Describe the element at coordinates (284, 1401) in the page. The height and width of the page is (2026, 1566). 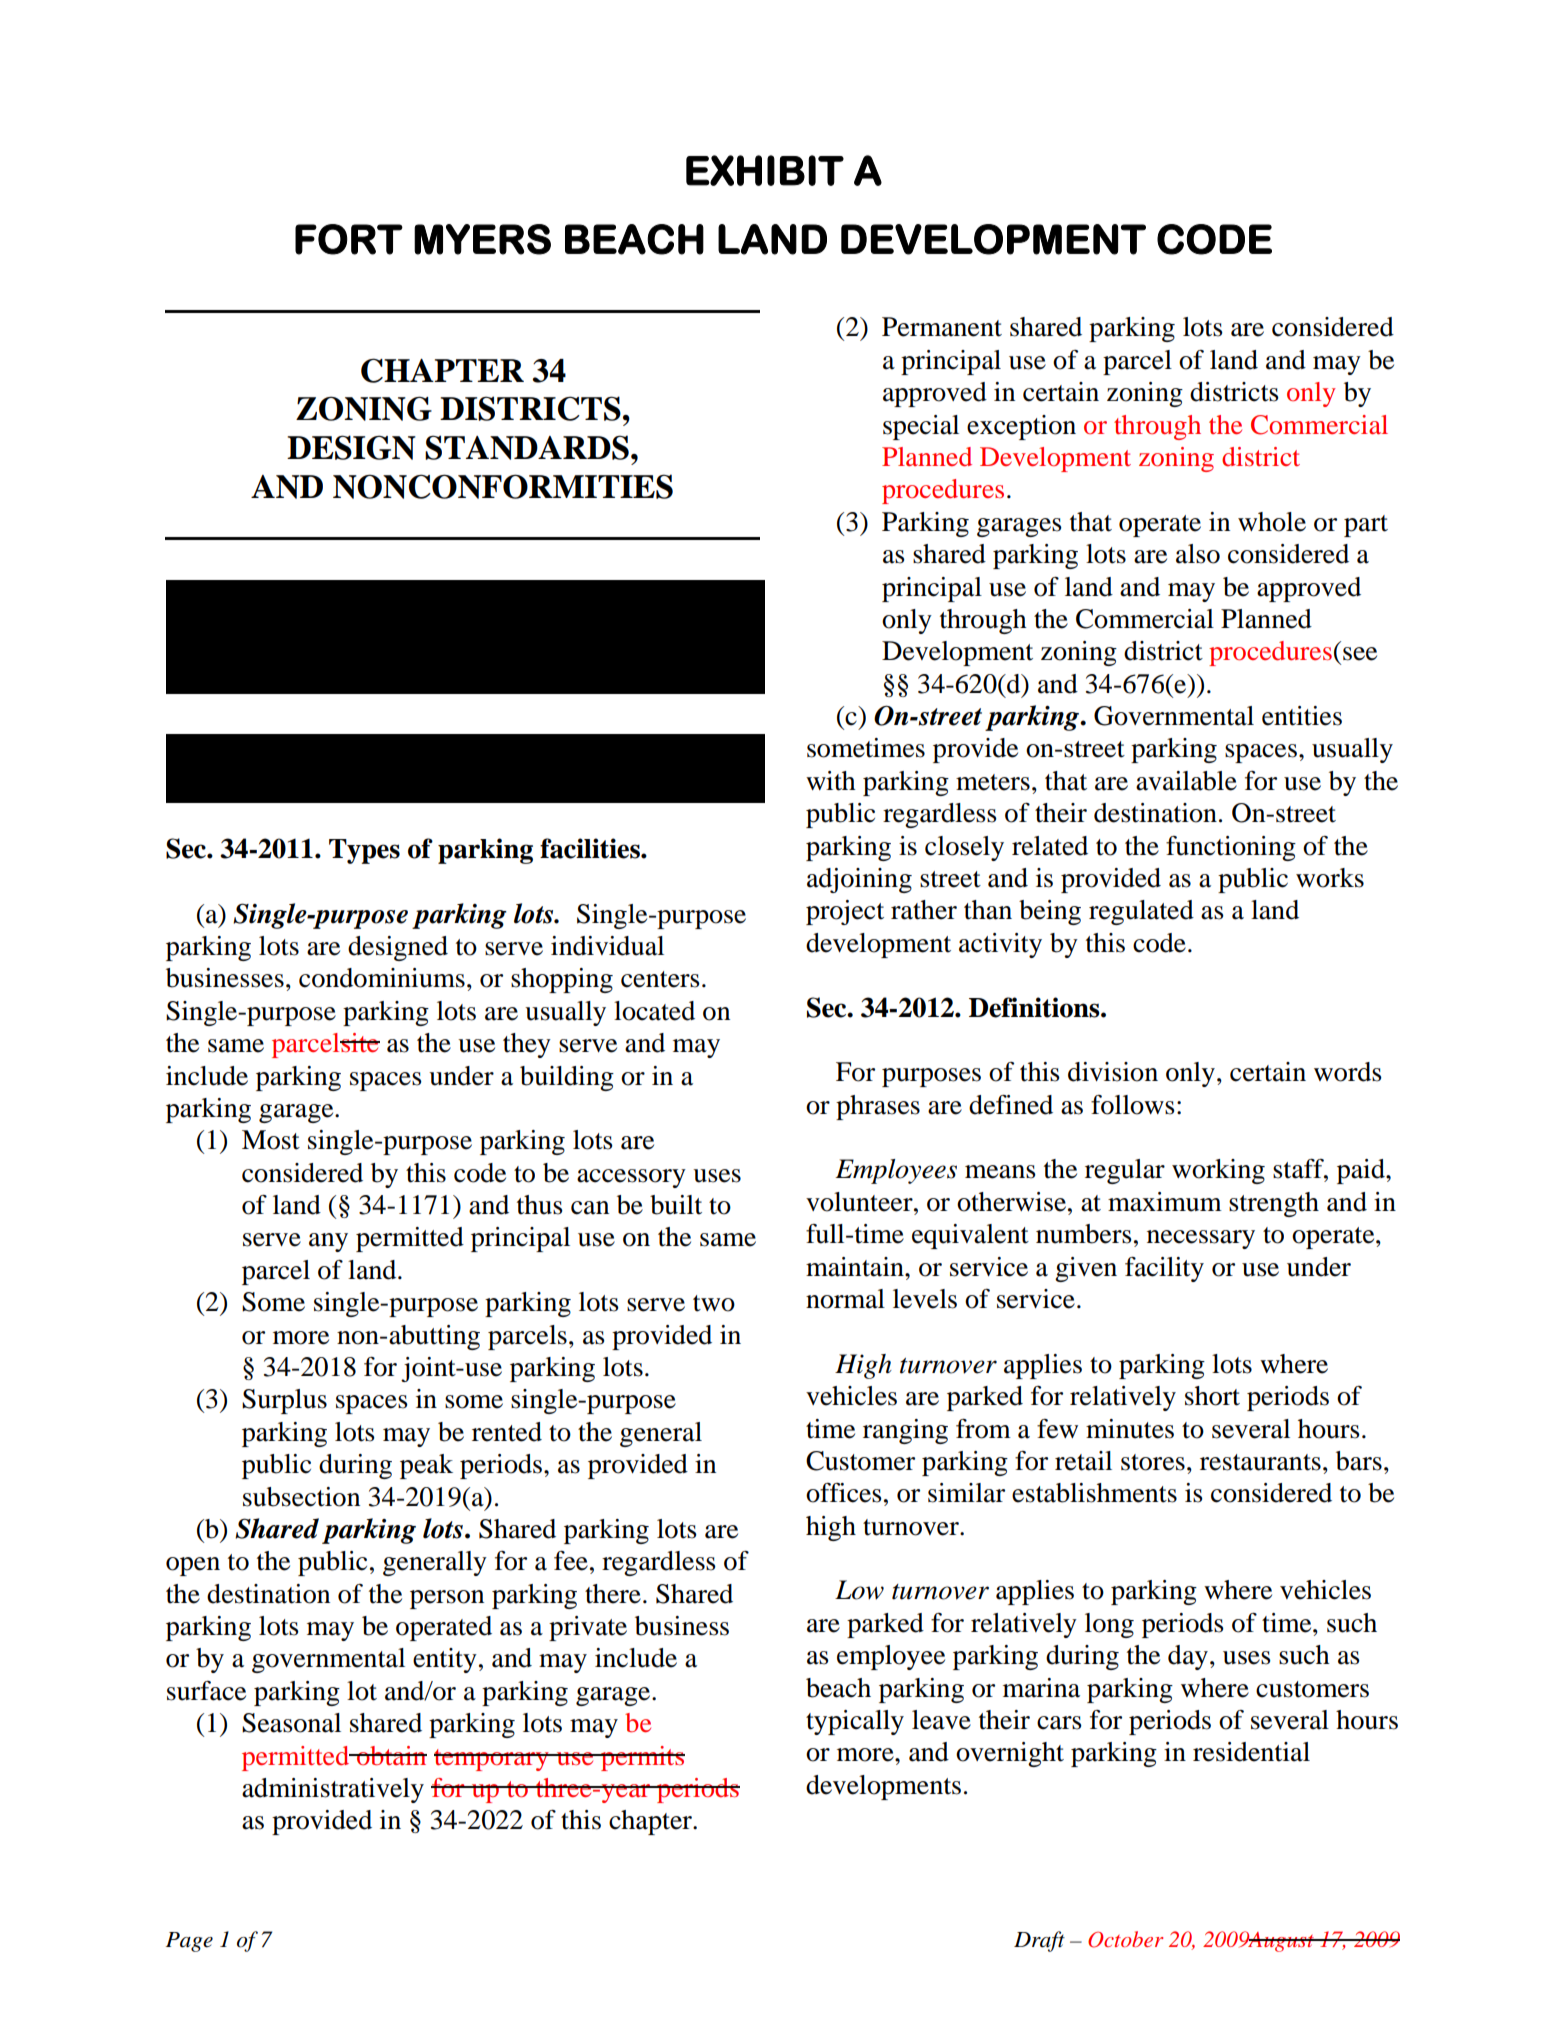
I see `Surplus` at that location.
